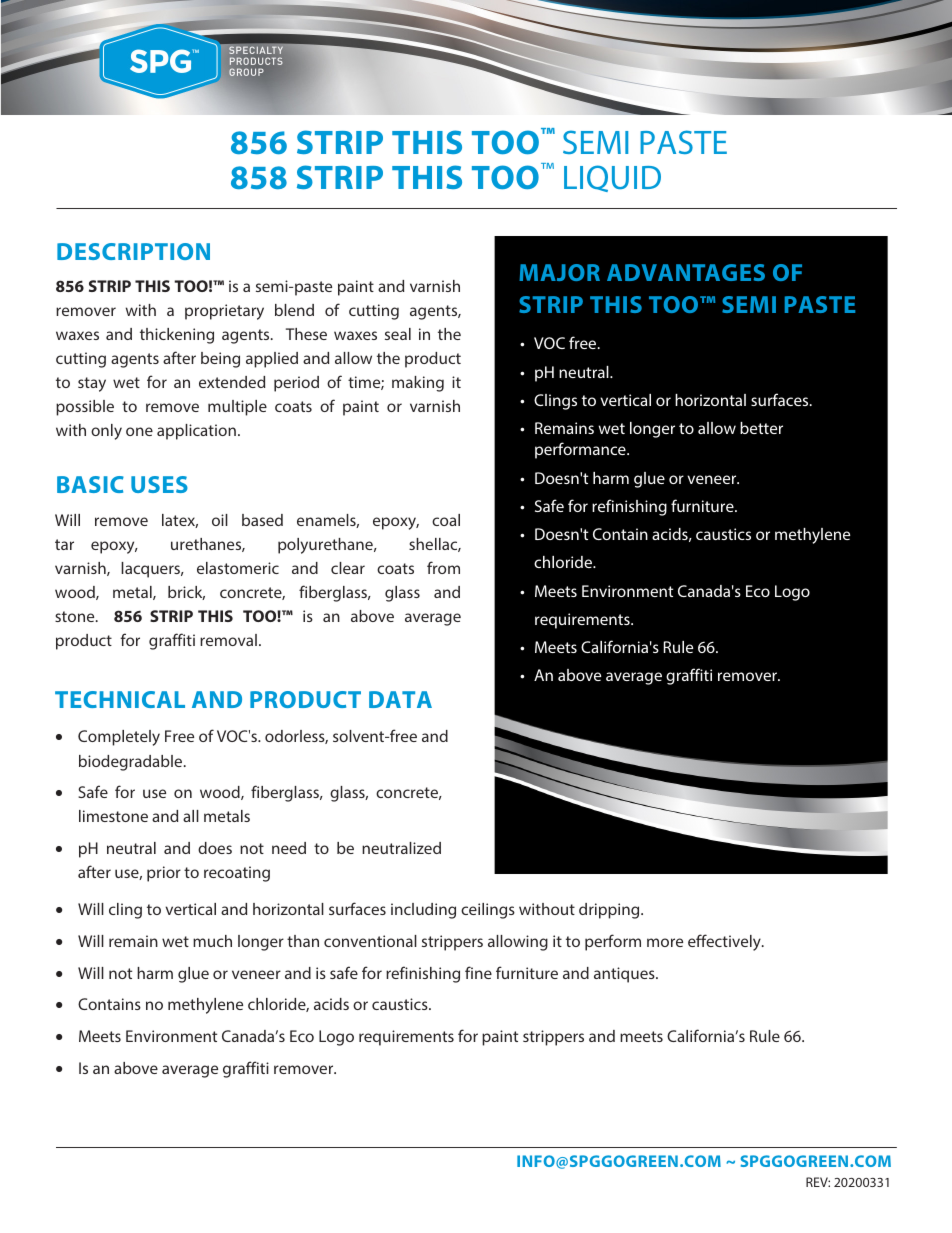  I want to click on LIQUID, so click(612, 178).
